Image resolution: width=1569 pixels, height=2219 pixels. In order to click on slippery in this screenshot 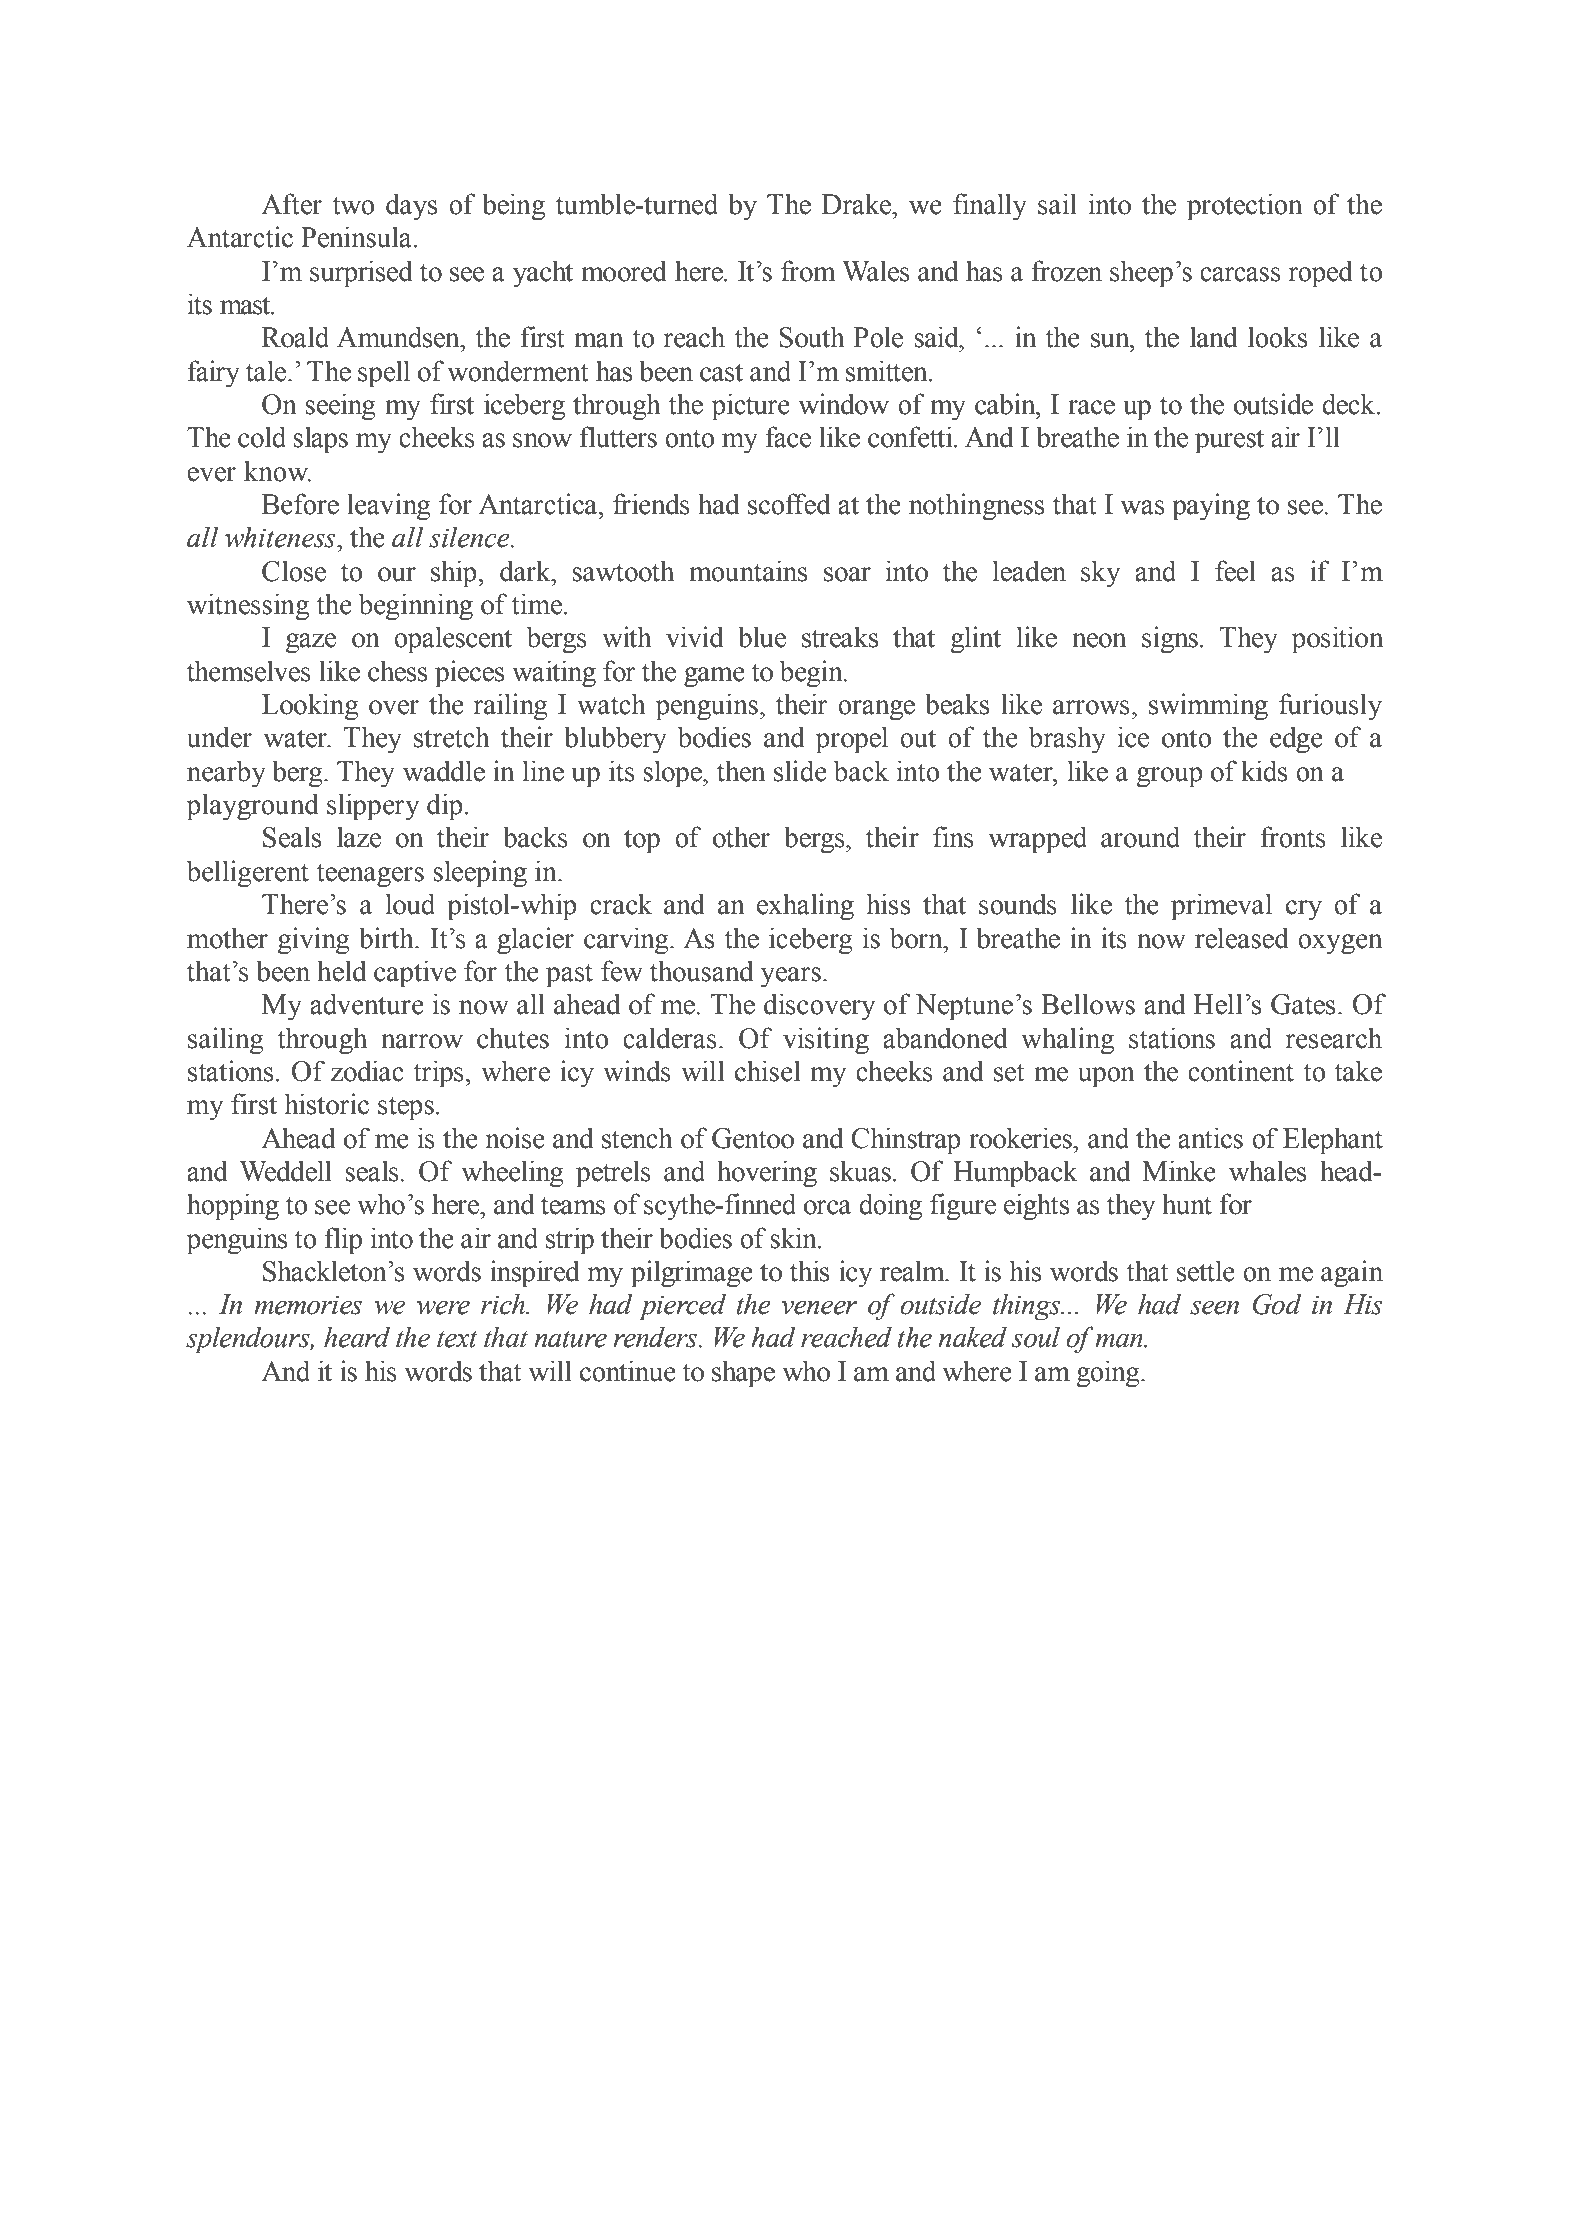, I will do `click(373, 807)`.
